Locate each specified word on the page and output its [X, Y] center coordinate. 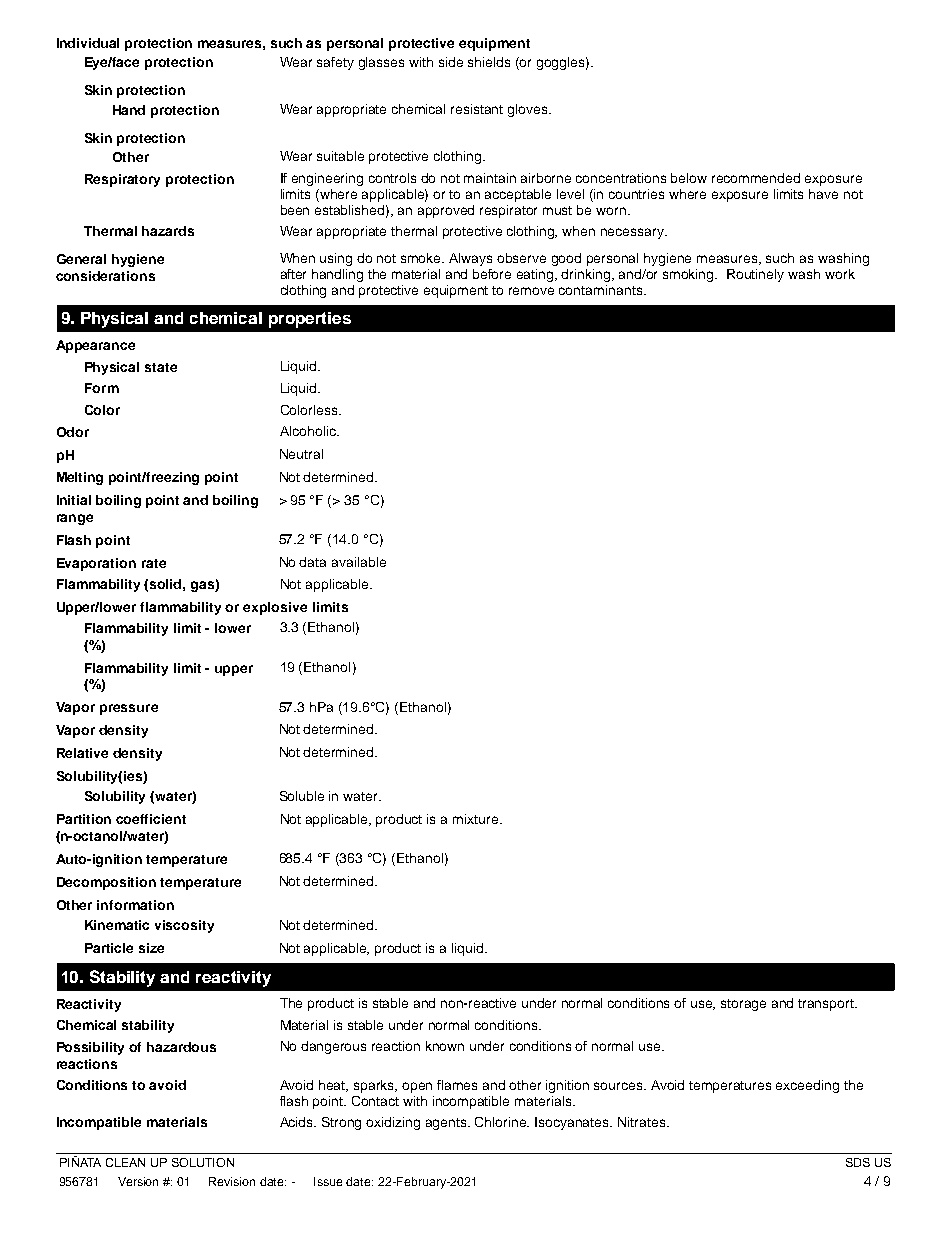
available [359, 562]
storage [743, 1005]
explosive [275, 608]
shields [489, 62]
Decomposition [106, 883]
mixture [477, 819]
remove [531, 291]
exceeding [807, 1086]
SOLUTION [203, 1162]
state [161, 367]
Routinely [755, 275]
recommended [756, 178]
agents [447, 1124]
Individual [88, 43]
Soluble [302, 796]
